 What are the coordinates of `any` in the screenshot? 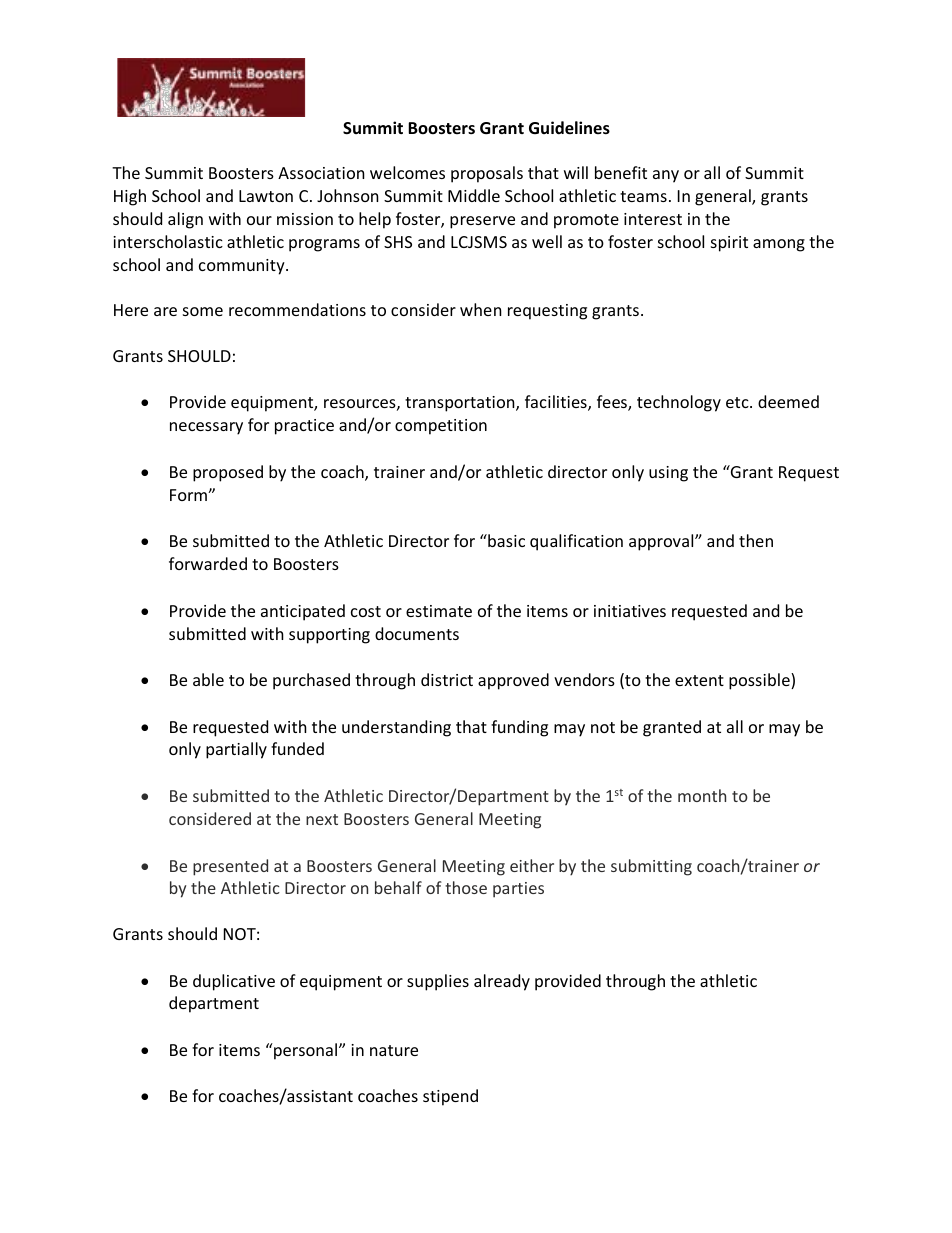 It's located at (666, 176).
